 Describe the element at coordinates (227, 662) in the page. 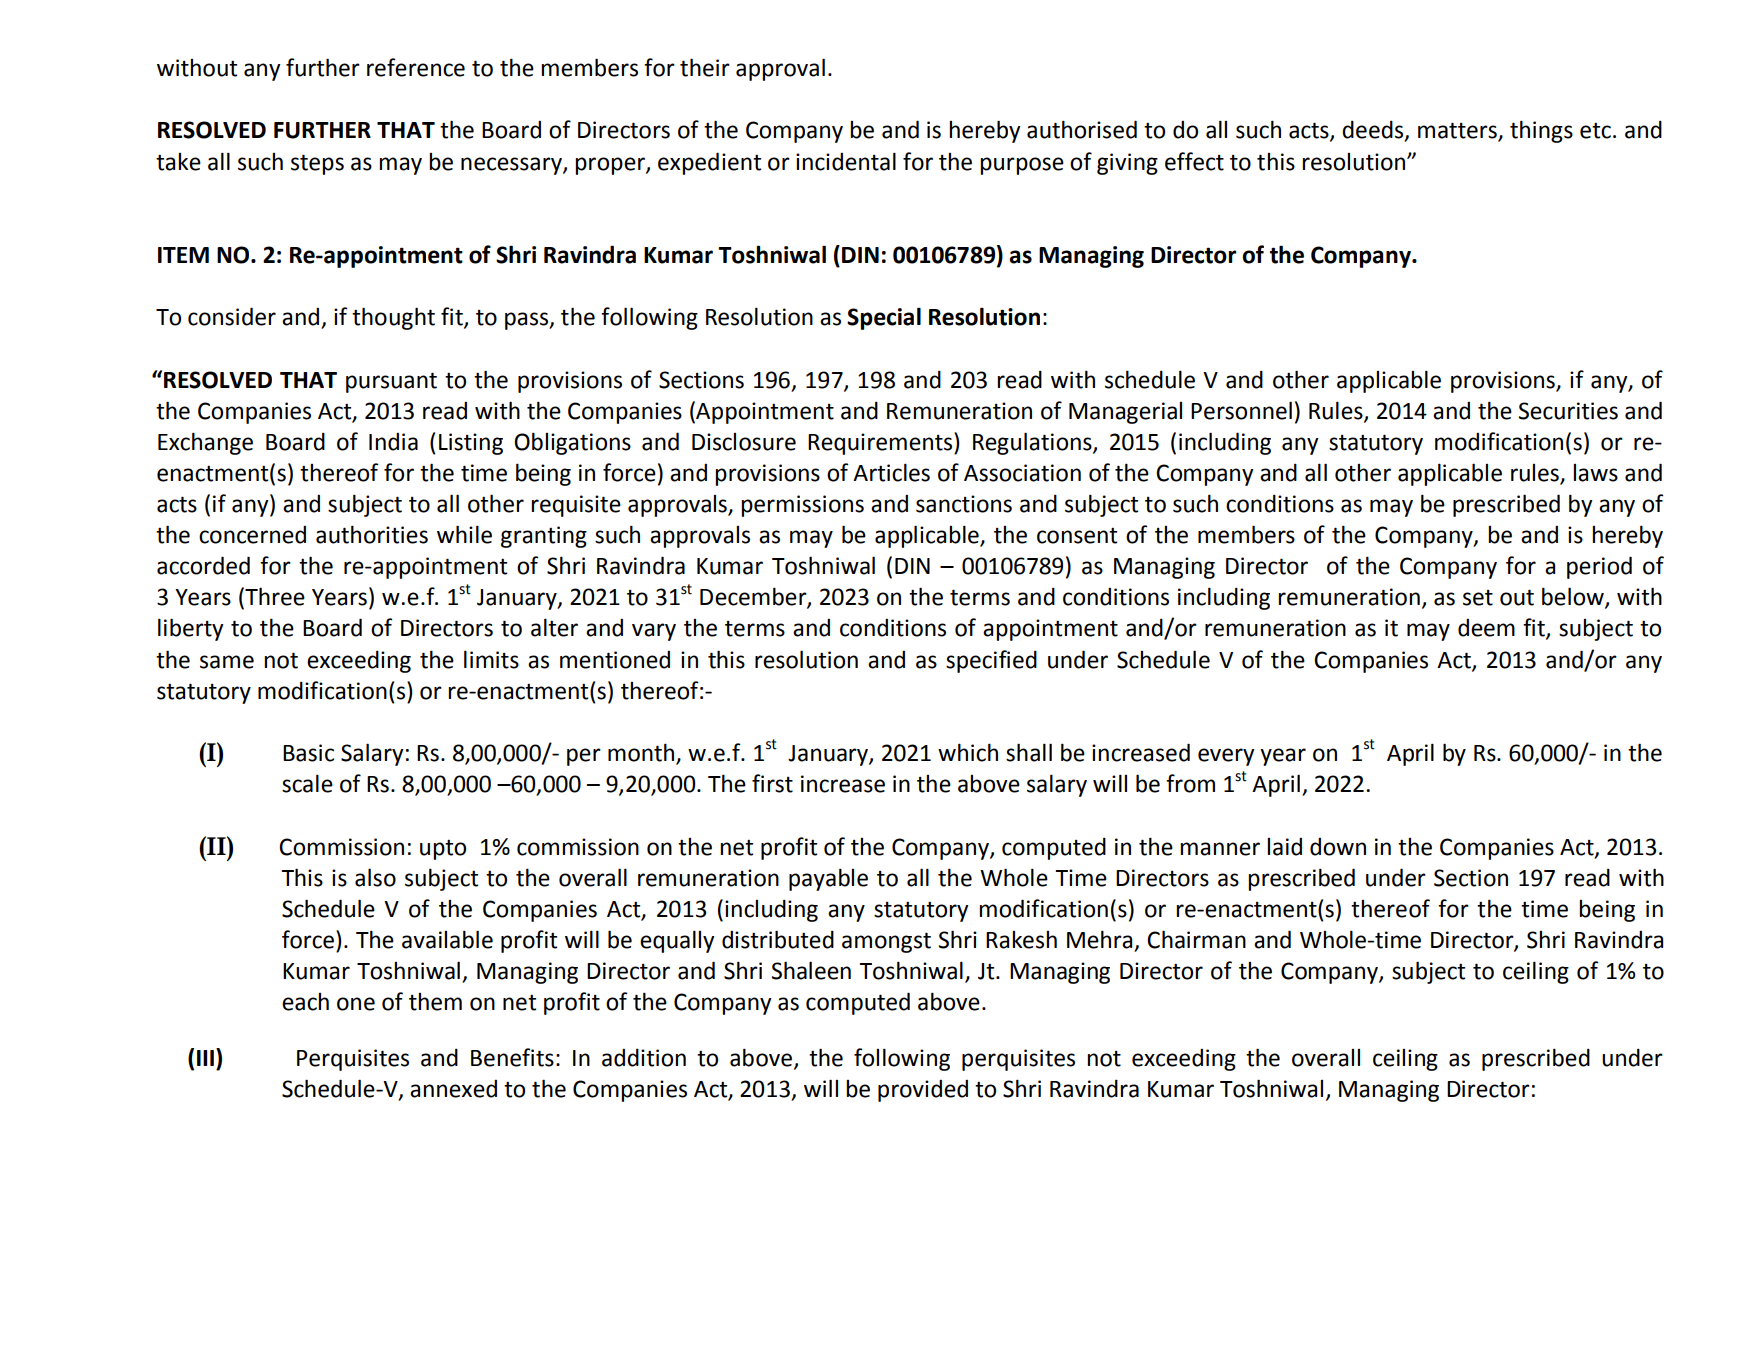

I see `same` at that location.
